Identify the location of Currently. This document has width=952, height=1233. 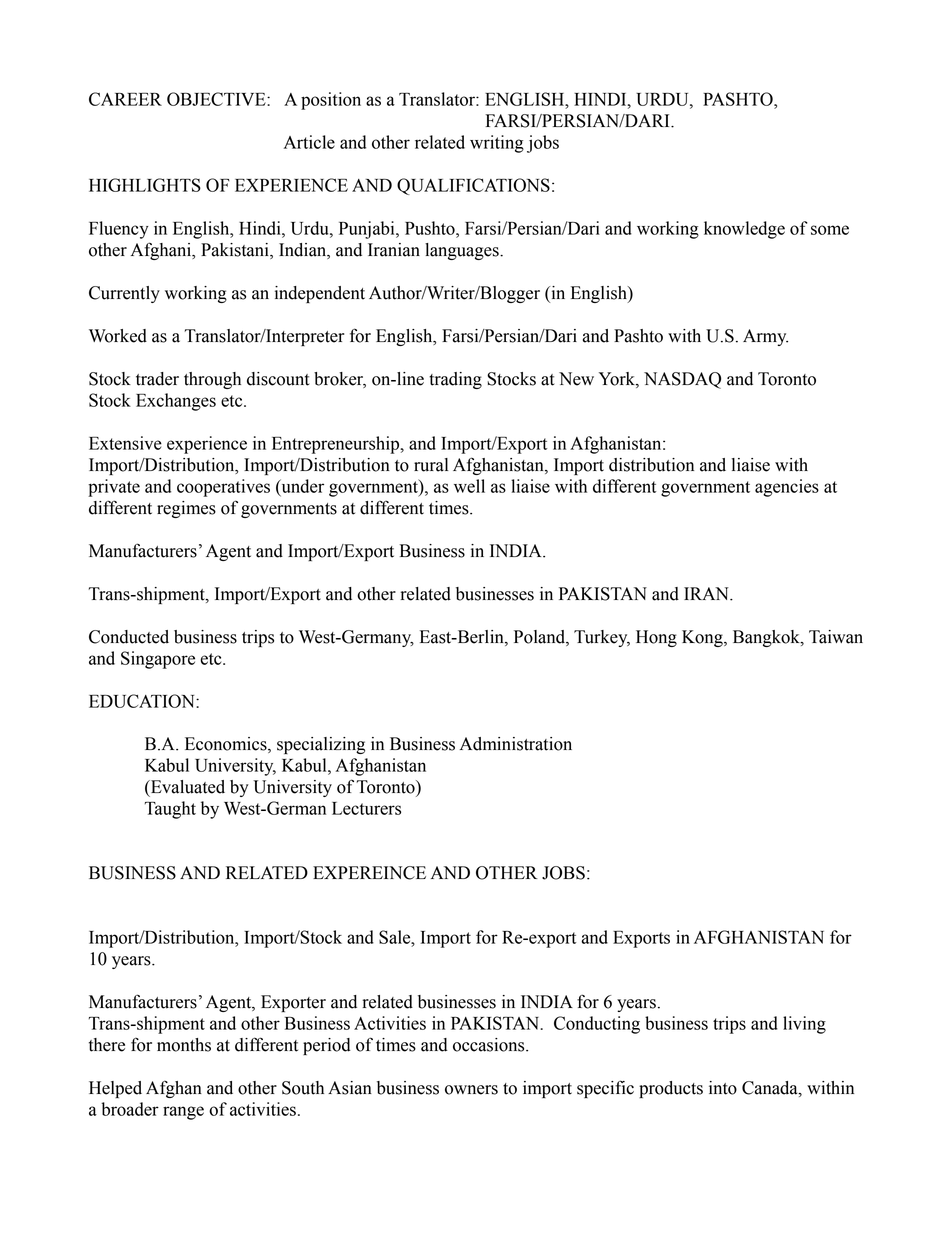
(124, 294).
